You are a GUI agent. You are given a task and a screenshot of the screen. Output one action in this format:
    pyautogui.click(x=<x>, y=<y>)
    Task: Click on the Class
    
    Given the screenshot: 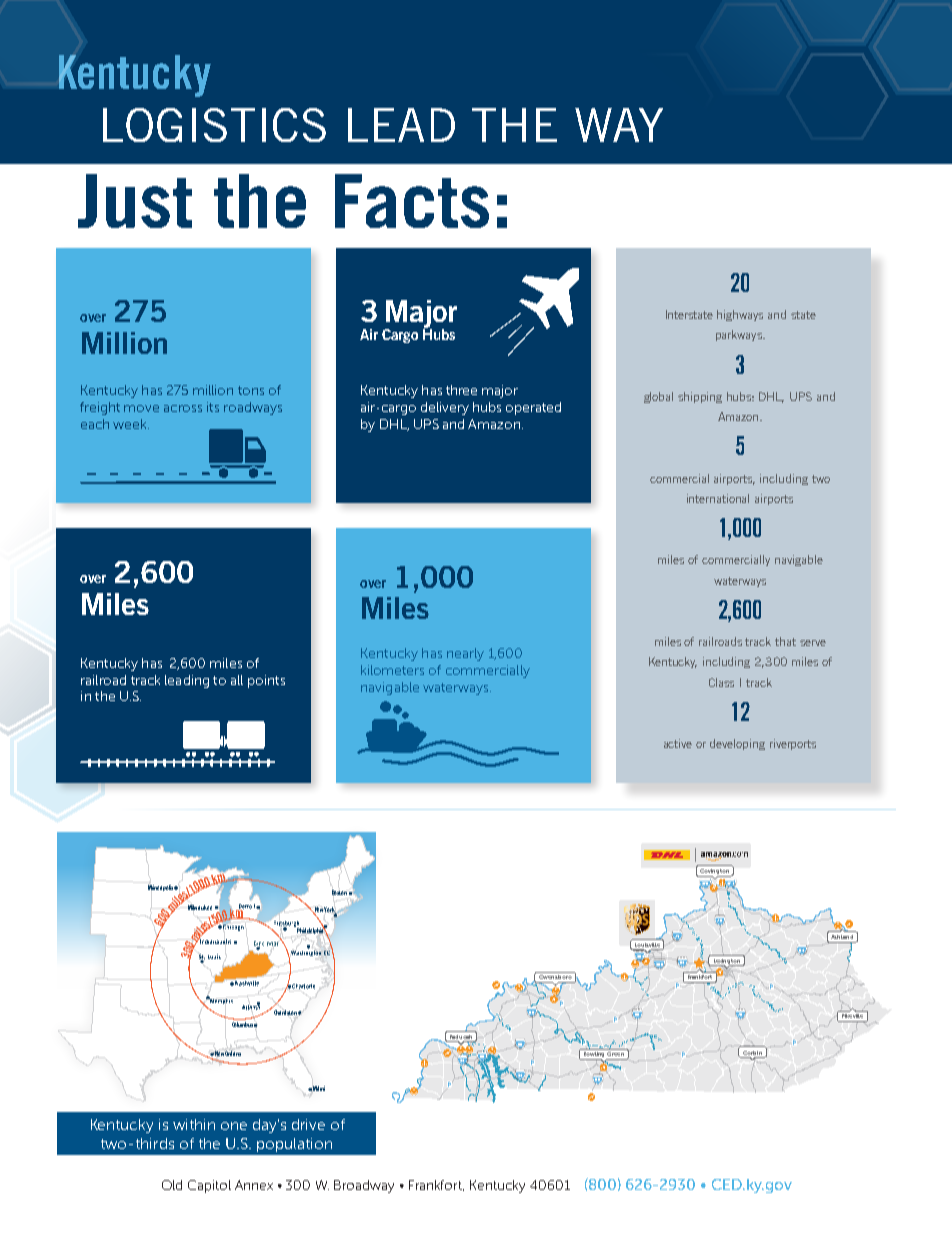 What is the action you would take?
    pyautogui.click(x=721, y=682)
